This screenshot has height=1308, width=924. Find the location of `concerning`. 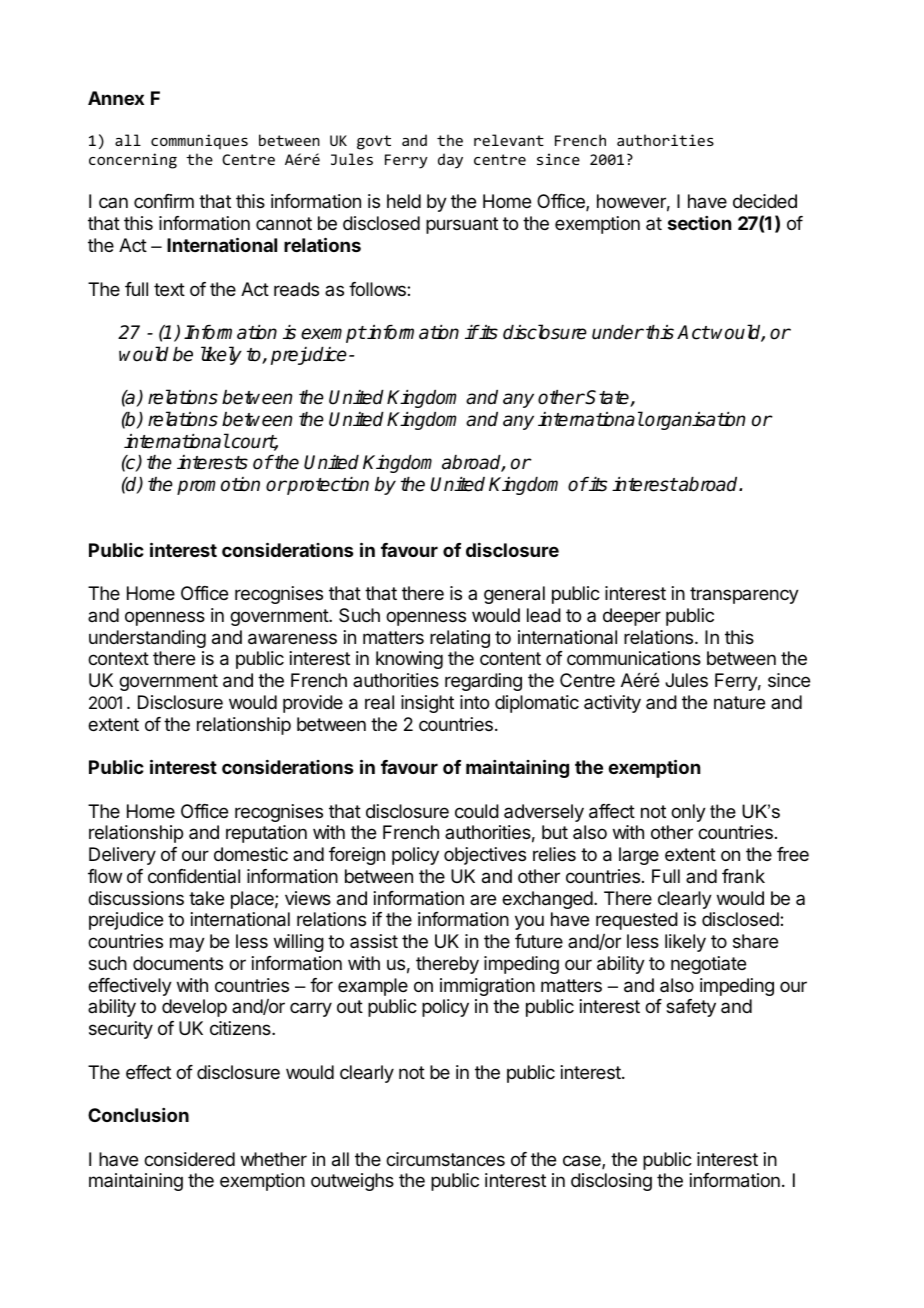

concerning is located at coordinates (133, 161).
